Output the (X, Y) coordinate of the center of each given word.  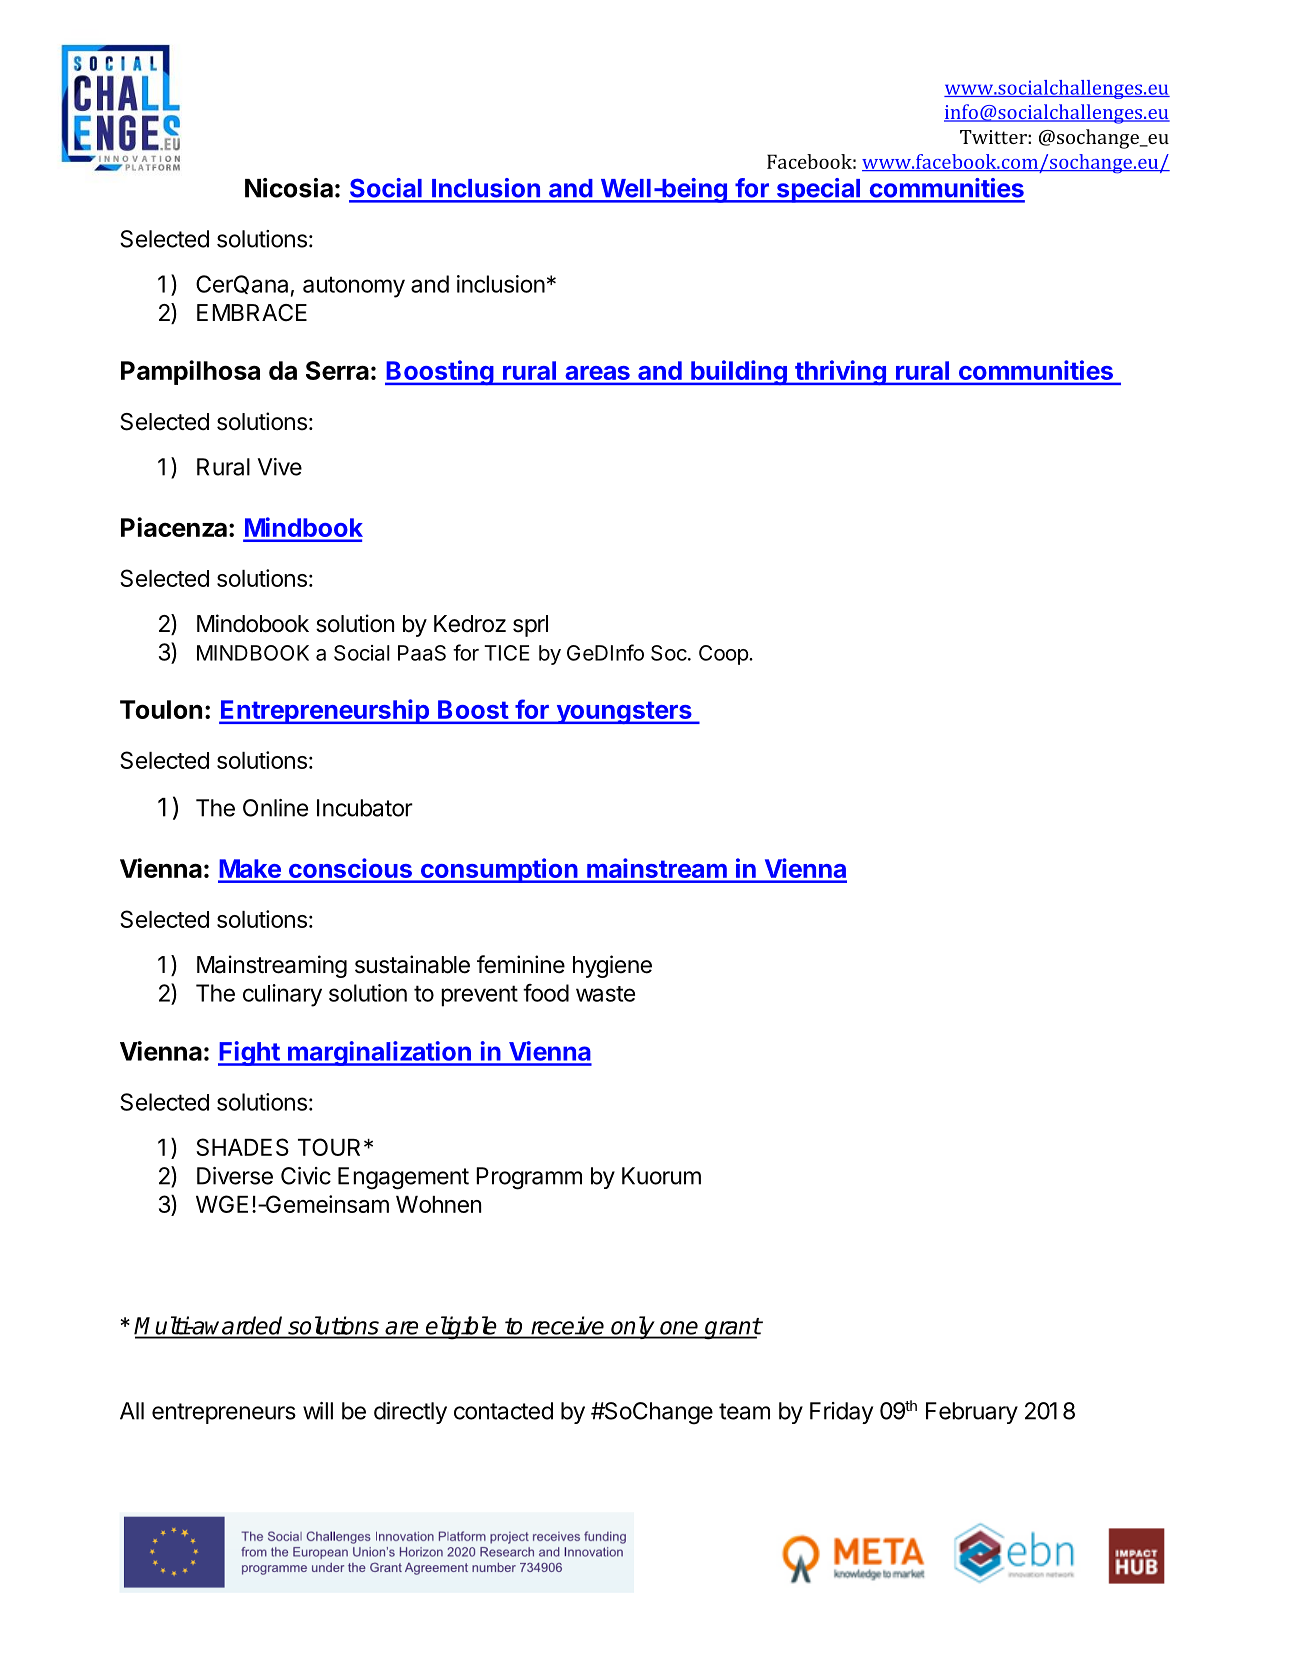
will (318, 1411)
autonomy (354, 287)
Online (275, 808)
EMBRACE (252, 312)
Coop (724, 655)
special (818, 190)
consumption (499, 870)
